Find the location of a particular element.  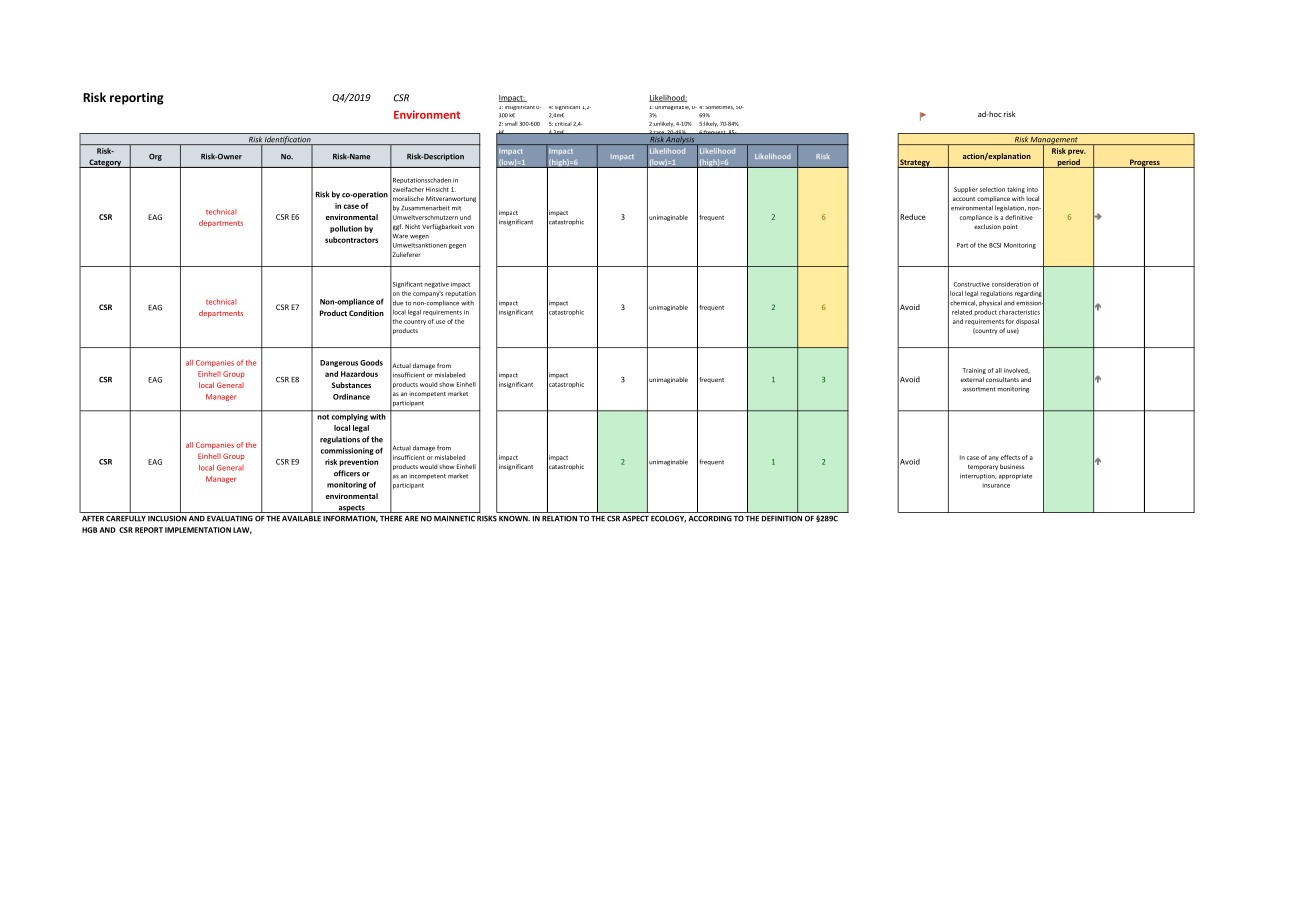

insurance is located at coordinates (996, 485).
